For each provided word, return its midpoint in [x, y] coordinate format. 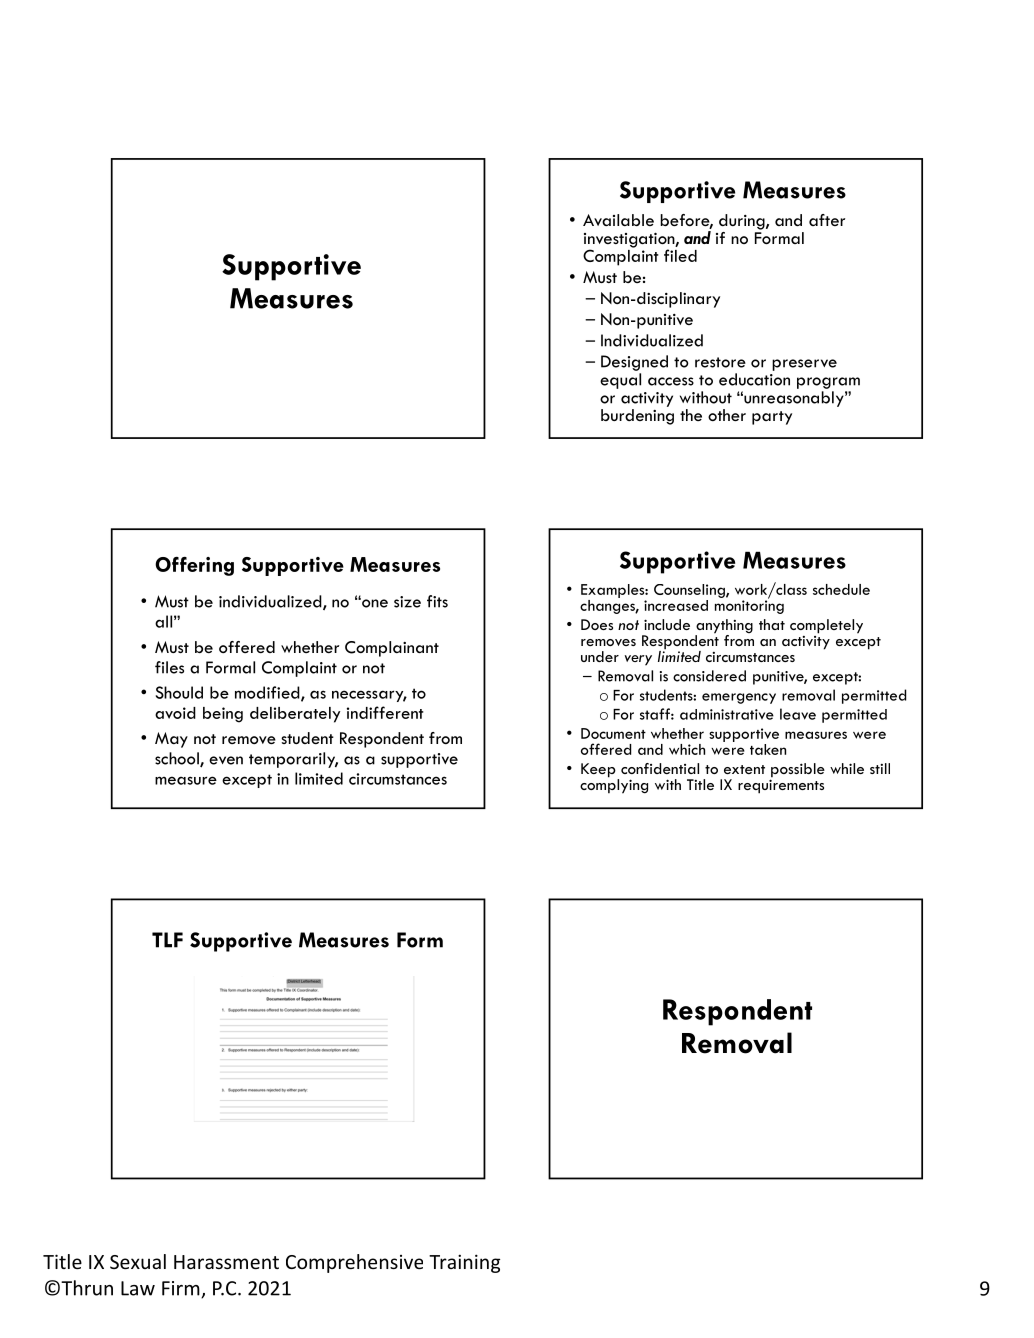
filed [680, 255]
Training [464, 1263]
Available [618, 220]
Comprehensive [354, 1263]
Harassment [226, 1262]
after [827, 220]
